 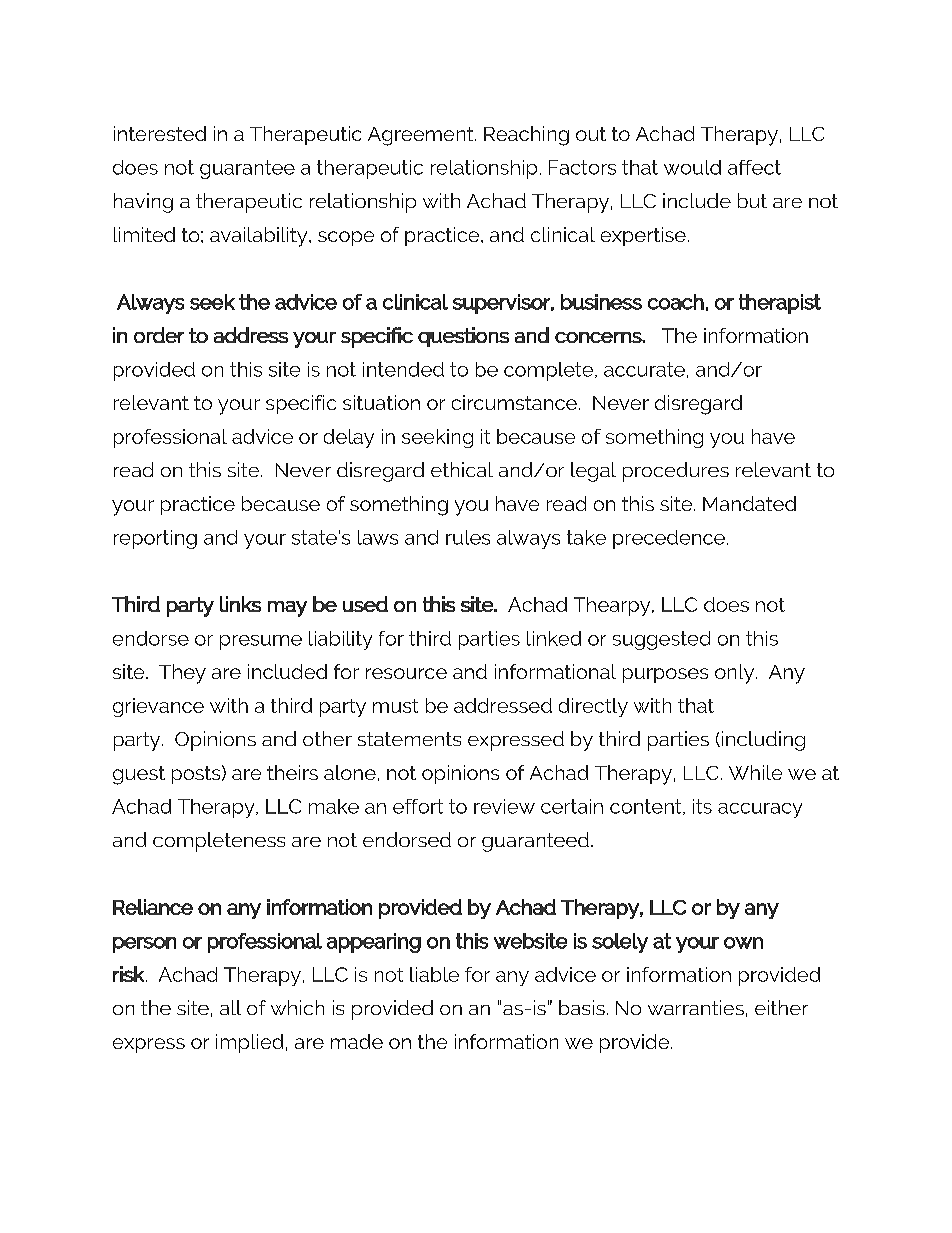 What do you see at coordinates (434, 974) in the document?
I see `liable` at bounding box center [434, 974].
